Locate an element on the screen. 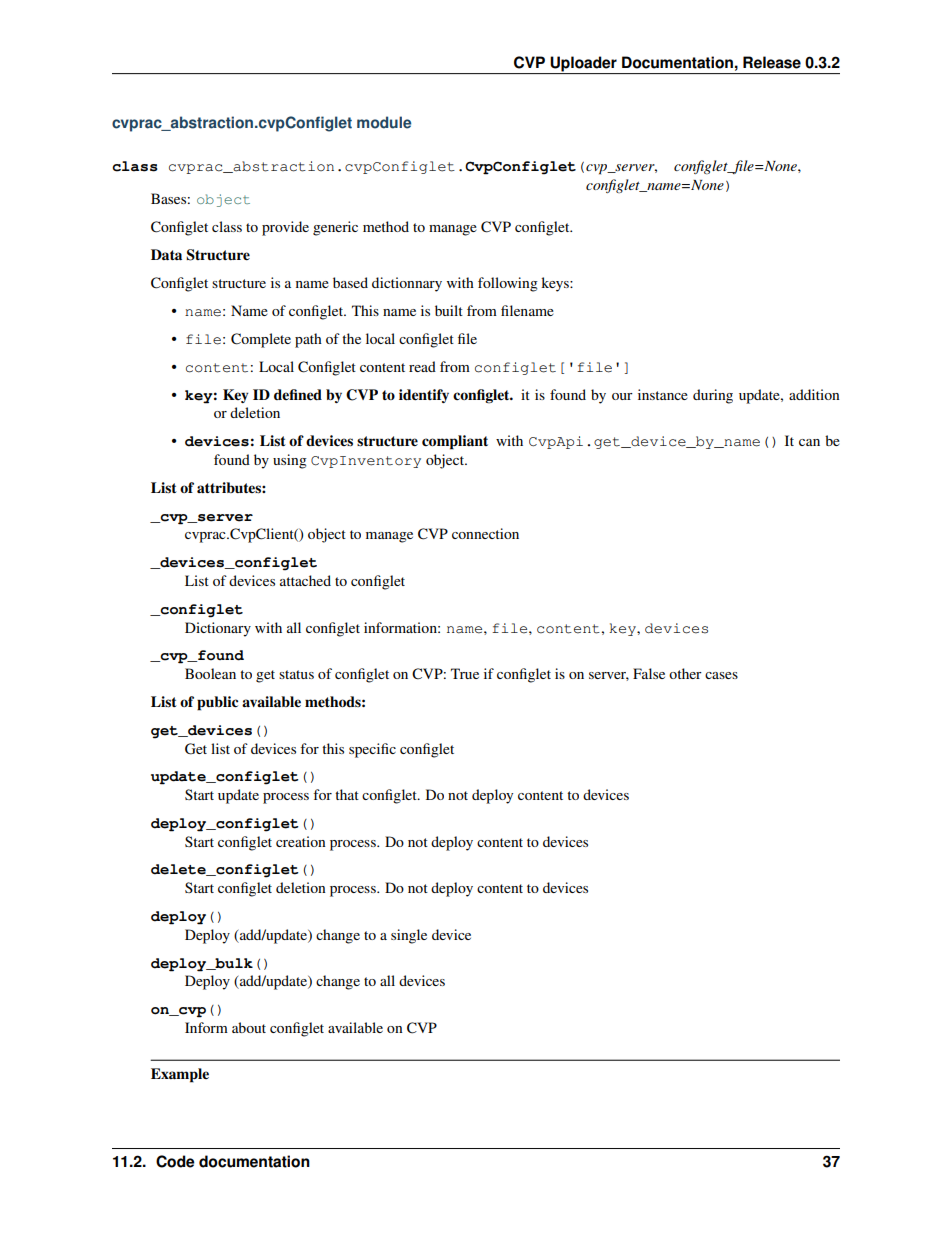  Uploader is located at coordinates (583, 65).
